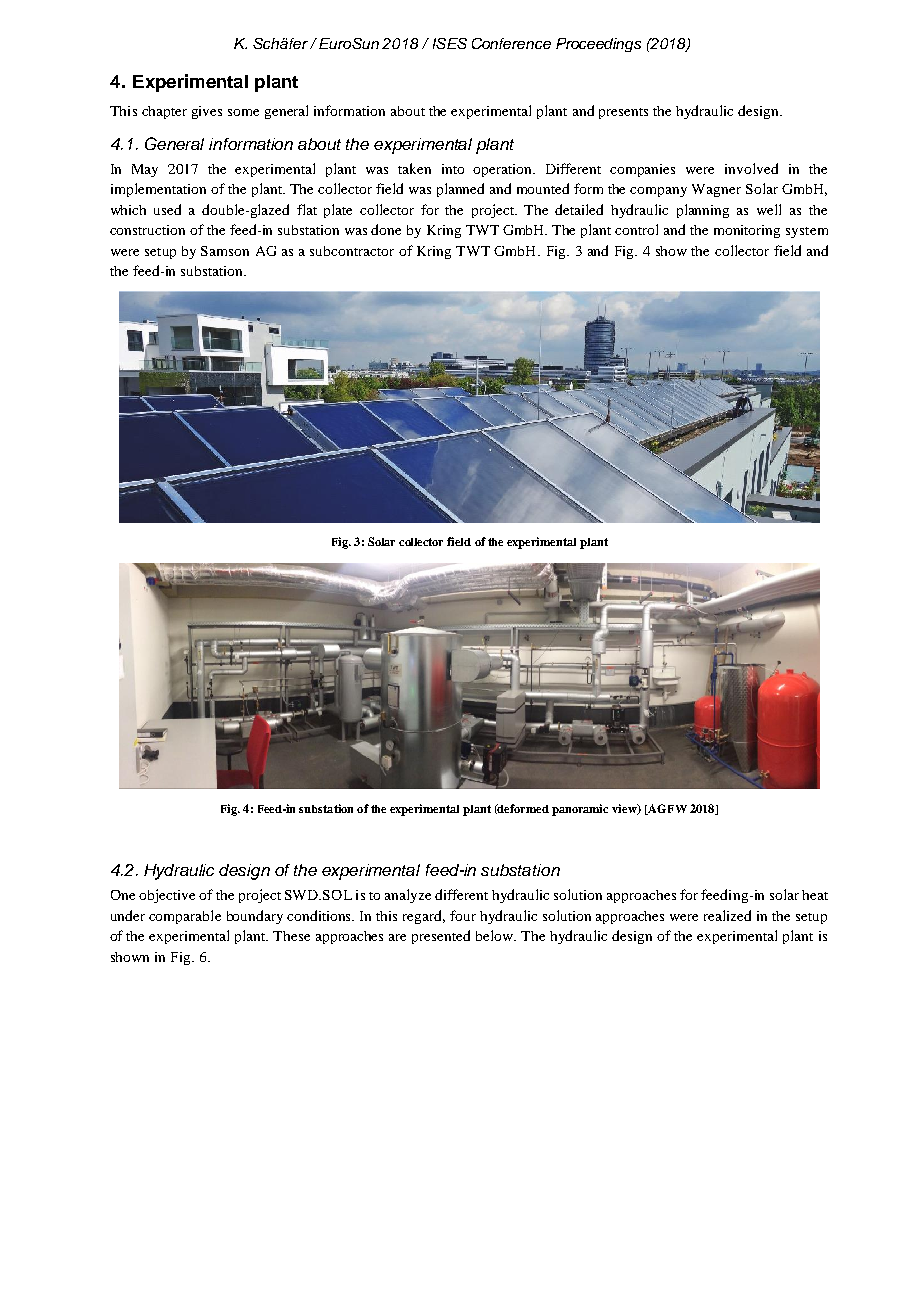 The height and width of the screenshot is (1308, 924). I want to click on gives, so click(207, 112).
